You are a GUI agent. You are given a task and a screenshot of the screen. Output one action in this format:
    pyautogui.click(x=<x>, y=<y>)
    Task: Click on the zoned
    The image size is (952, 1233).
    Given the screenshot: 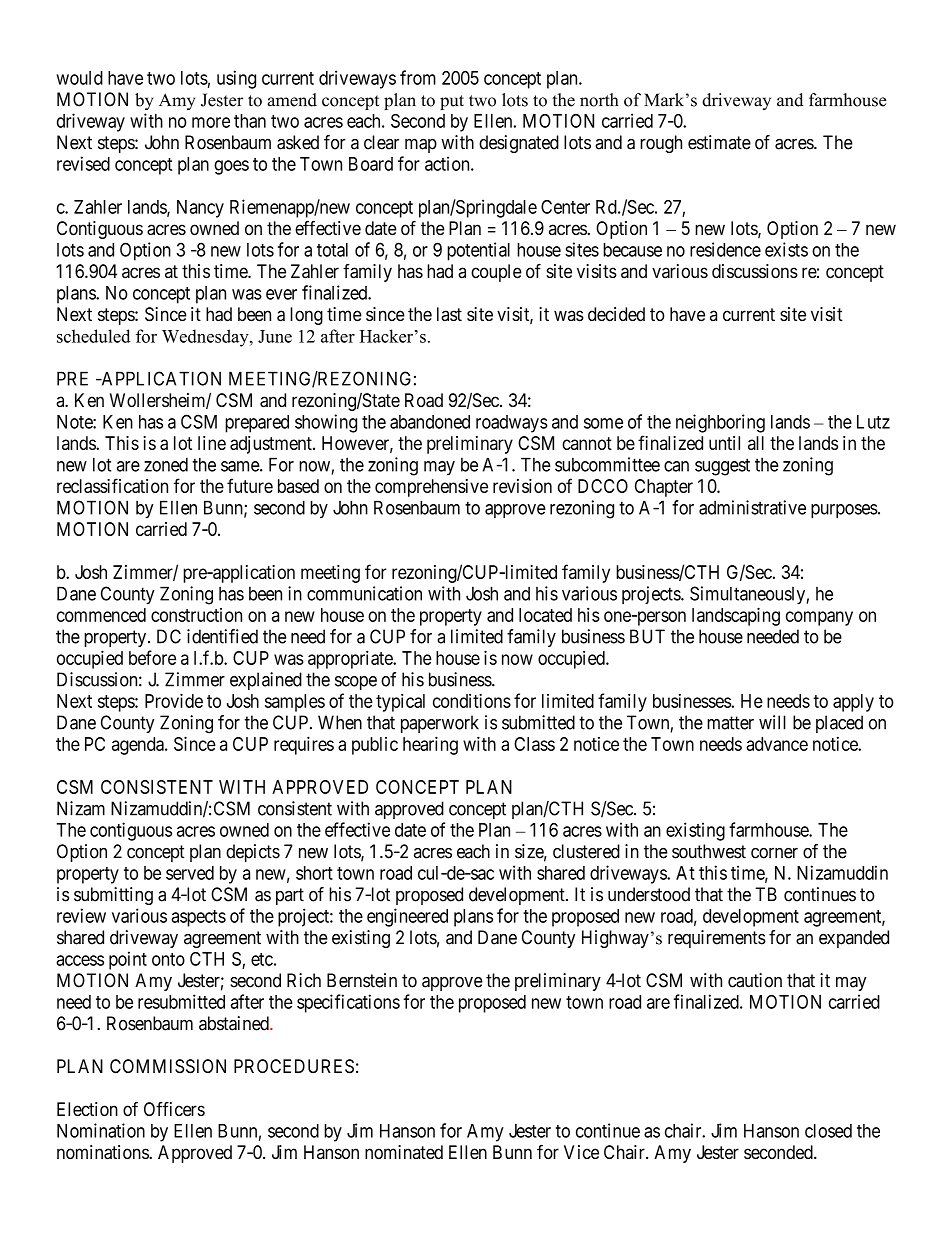 What is the action you would take?
    pyautogui.click(x=166, y=464)
